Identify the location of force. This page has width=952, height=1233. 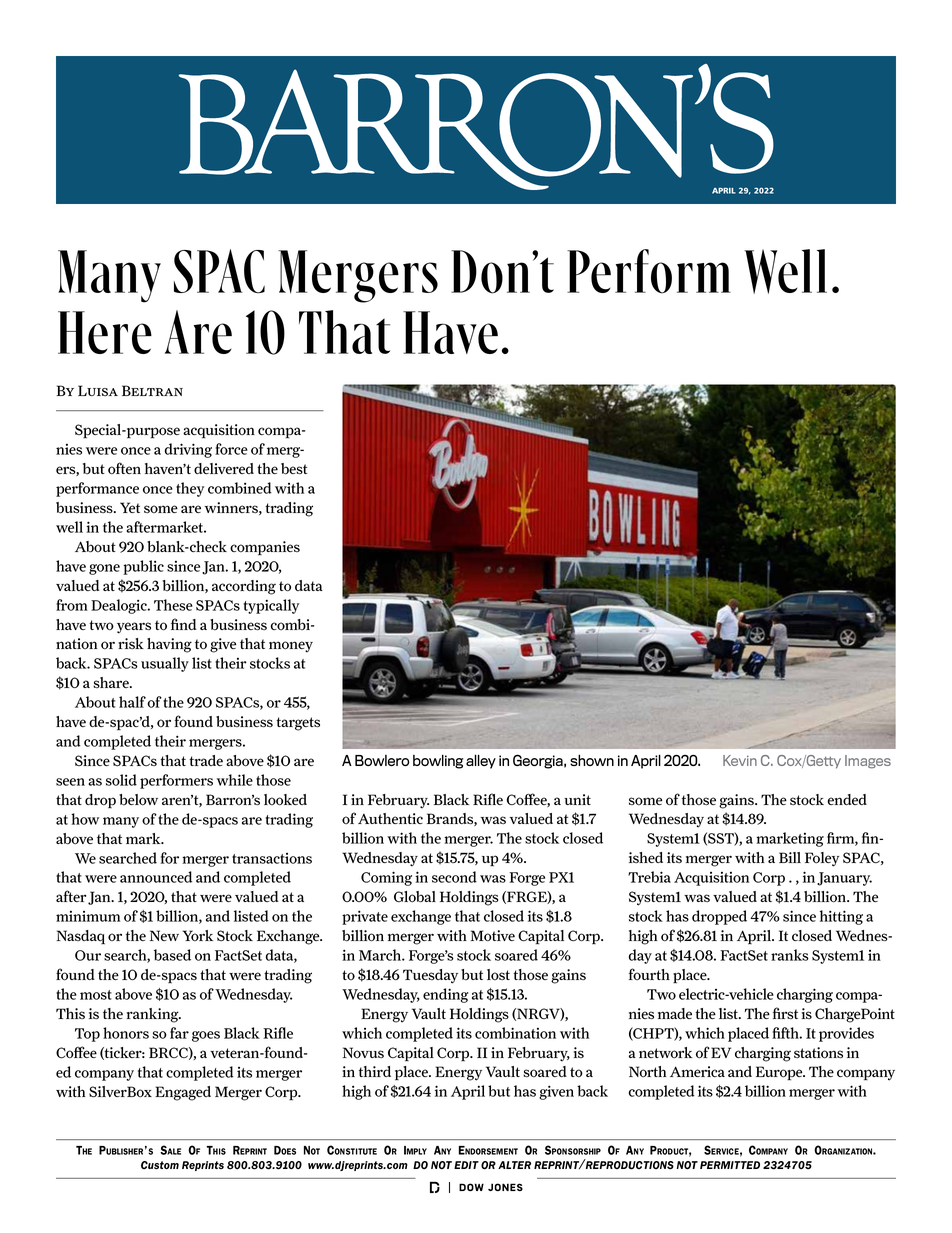
(231, 449).
